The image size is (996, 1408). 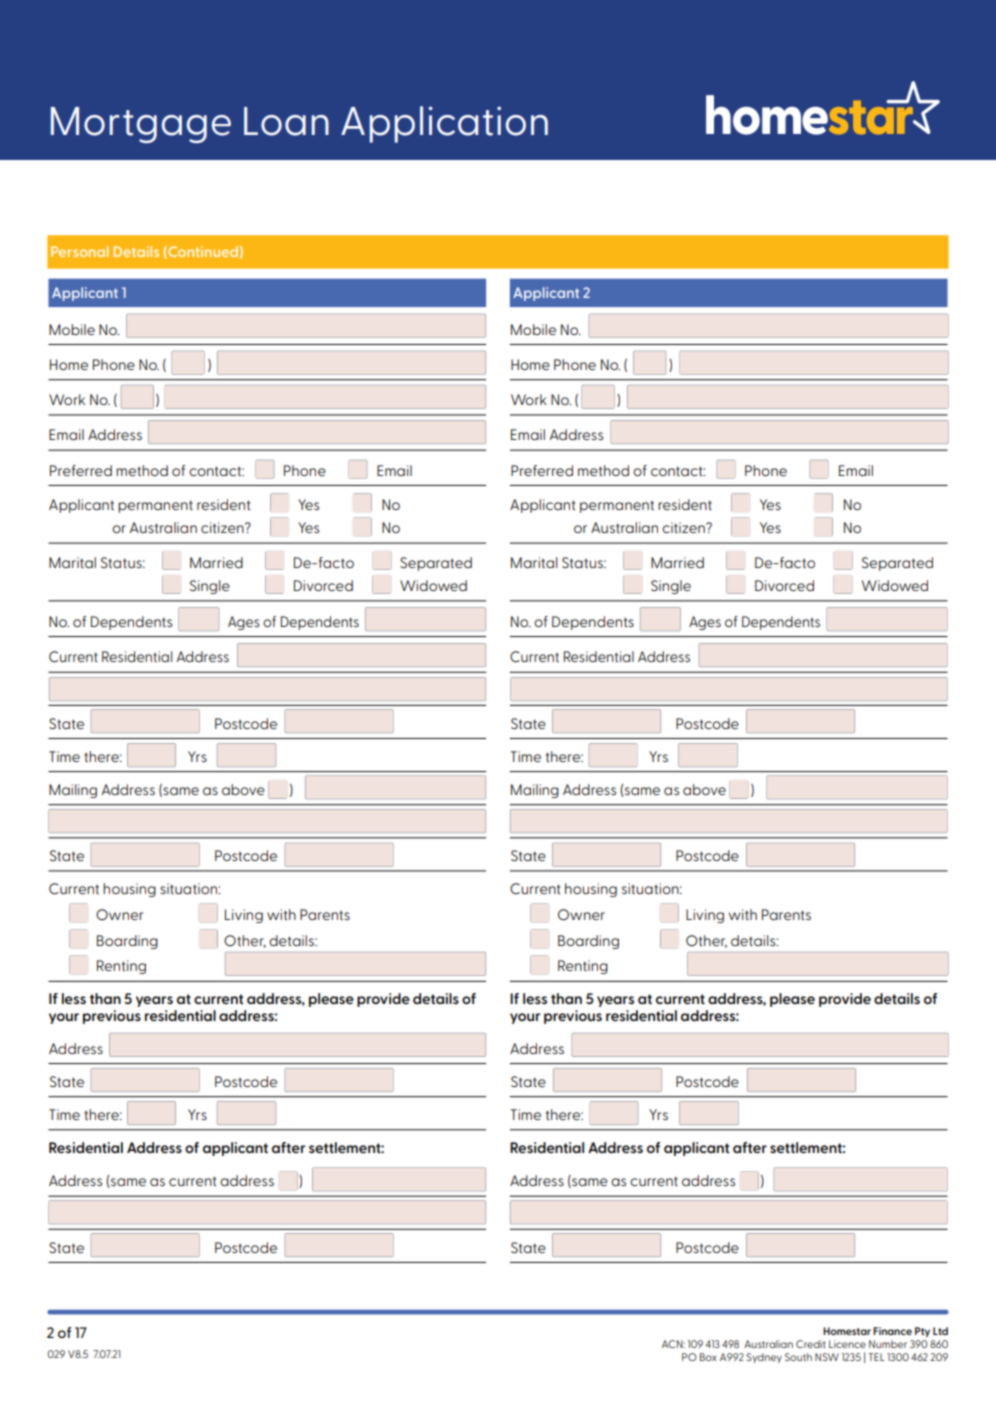 I want to click on Mortgage, so click(x=141, y=125).
